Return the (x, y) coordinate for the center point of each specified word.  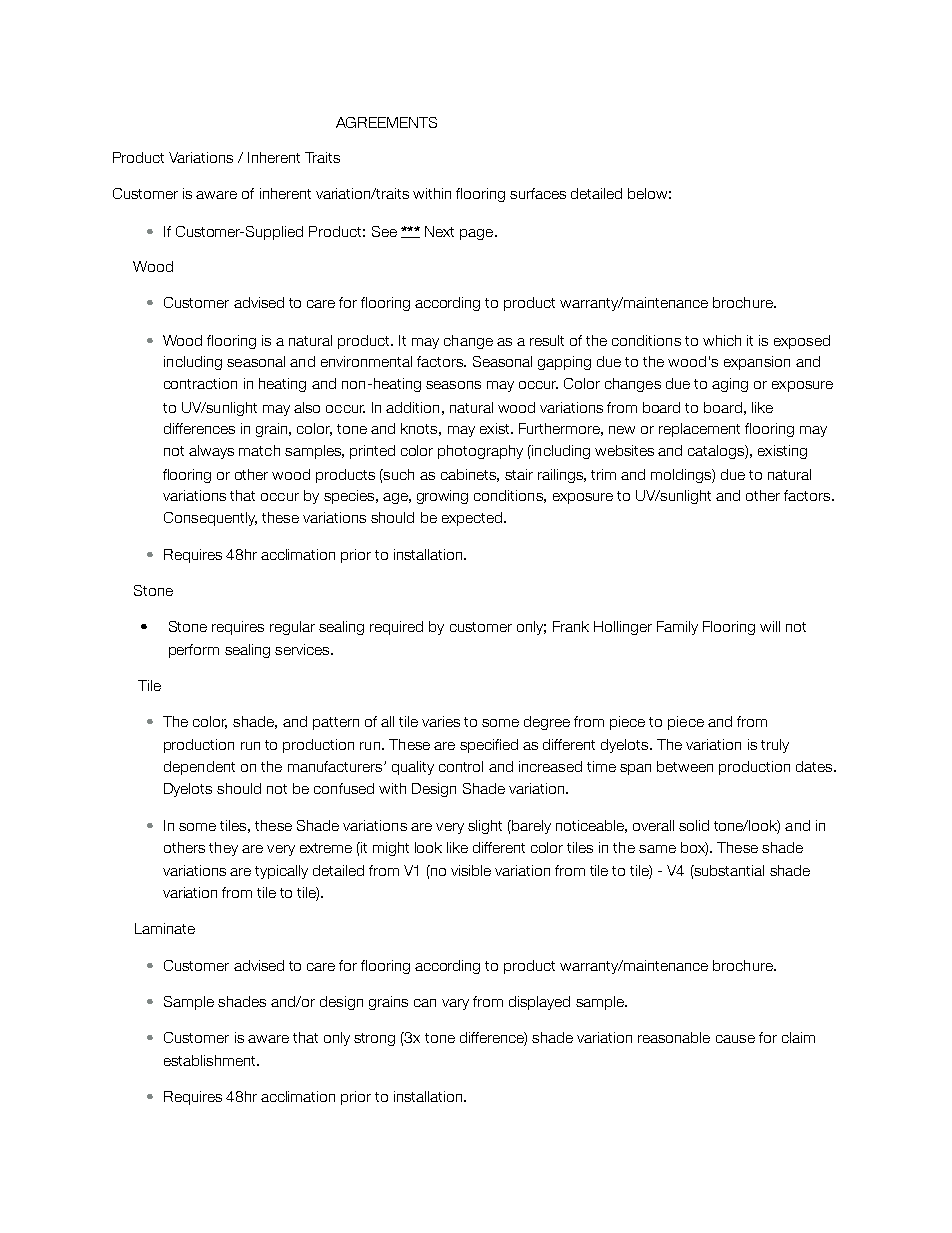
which (722, 340)
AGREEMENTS (386, 122)
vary (455, 1004)
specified (489, 746)
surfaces (538, 193)
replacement (699, 430)
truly (775, 746)
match (259, 450)
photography (480, 452)
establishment (211, 1060)
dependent (199, 768)
